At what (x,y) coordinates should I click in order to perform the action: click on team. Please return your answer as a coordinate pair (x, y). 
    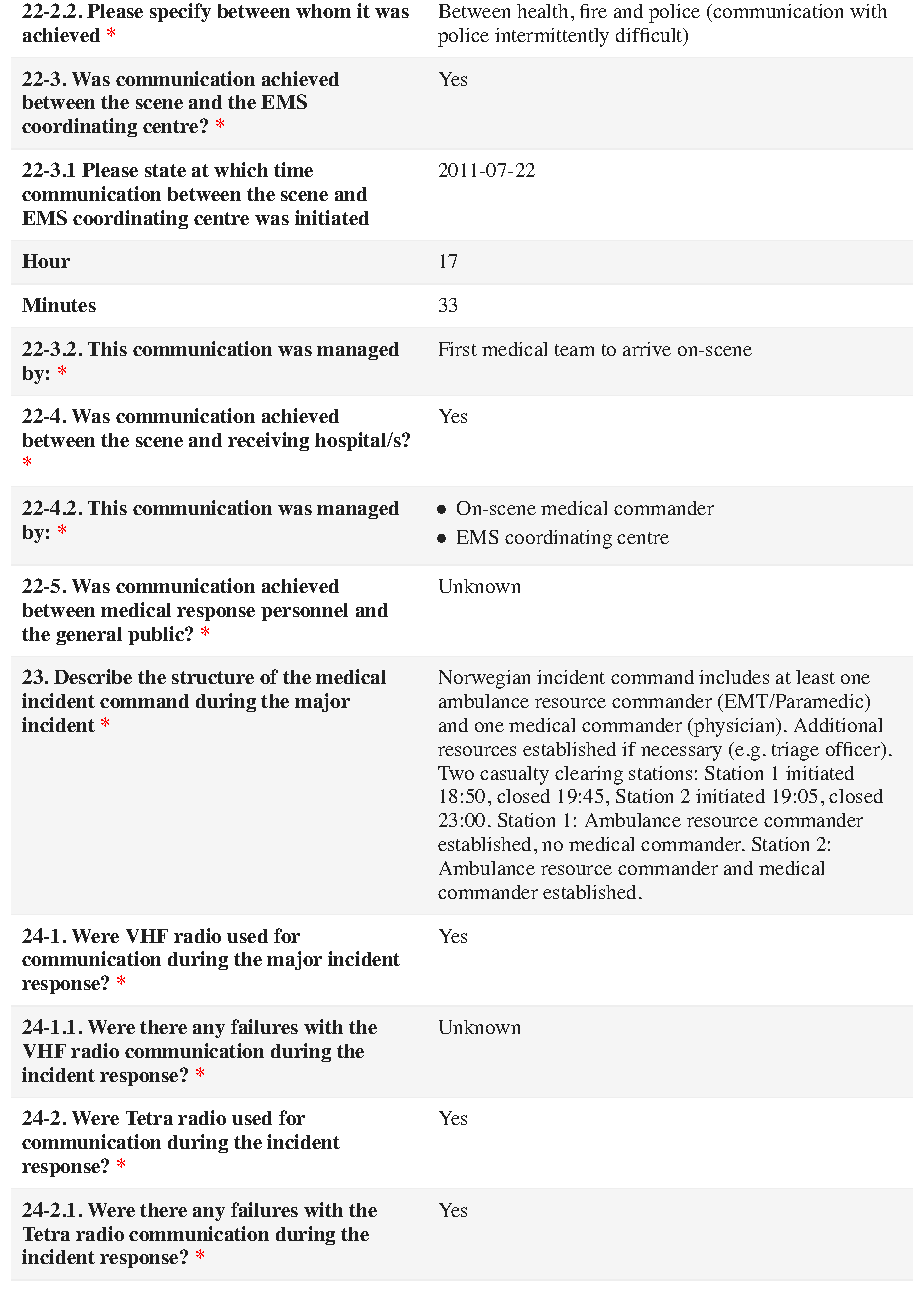
    Looking at the image, I should click on (574, 350).
